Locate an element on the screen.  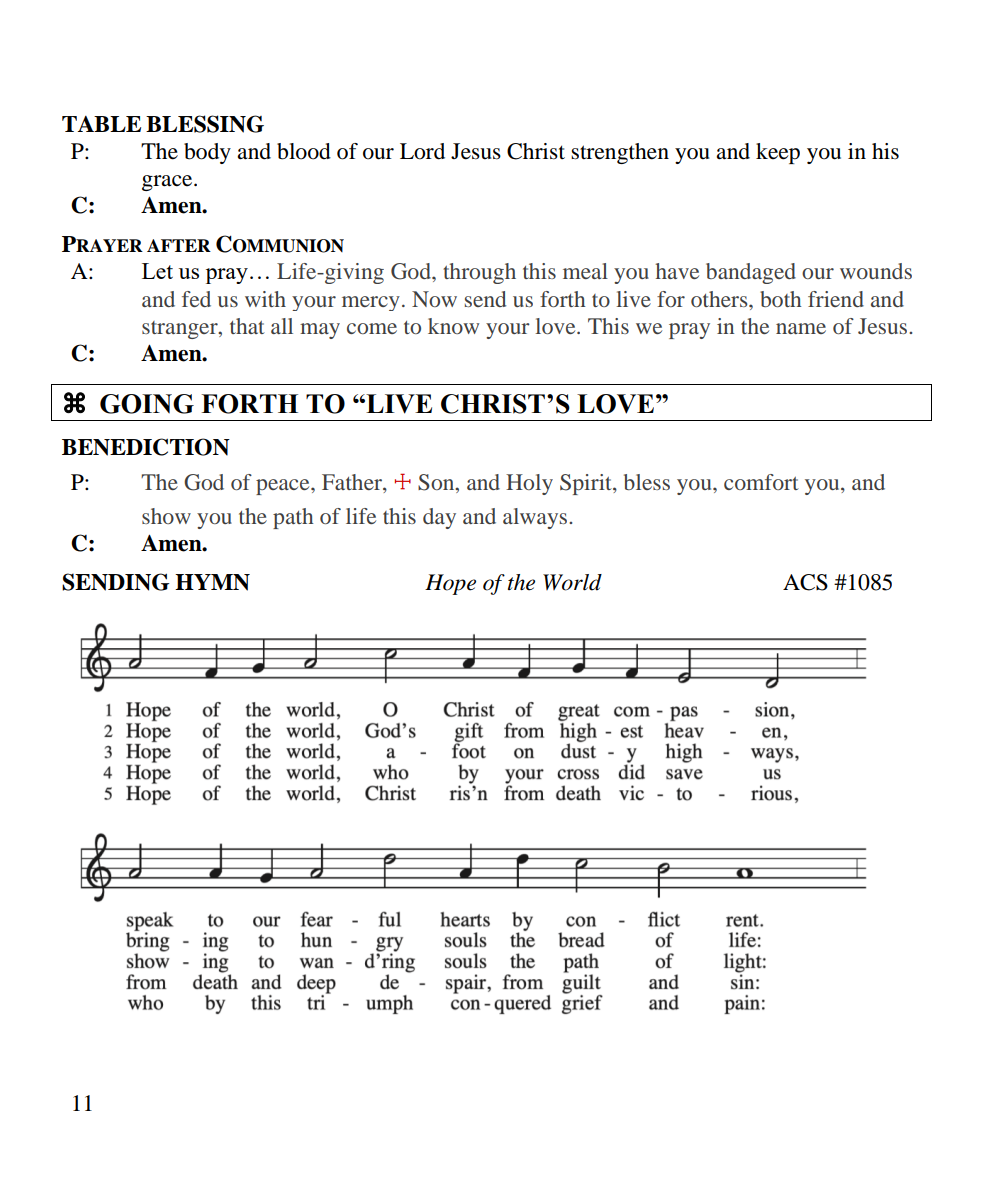
HYMN is located at coordinates (212, 582).
